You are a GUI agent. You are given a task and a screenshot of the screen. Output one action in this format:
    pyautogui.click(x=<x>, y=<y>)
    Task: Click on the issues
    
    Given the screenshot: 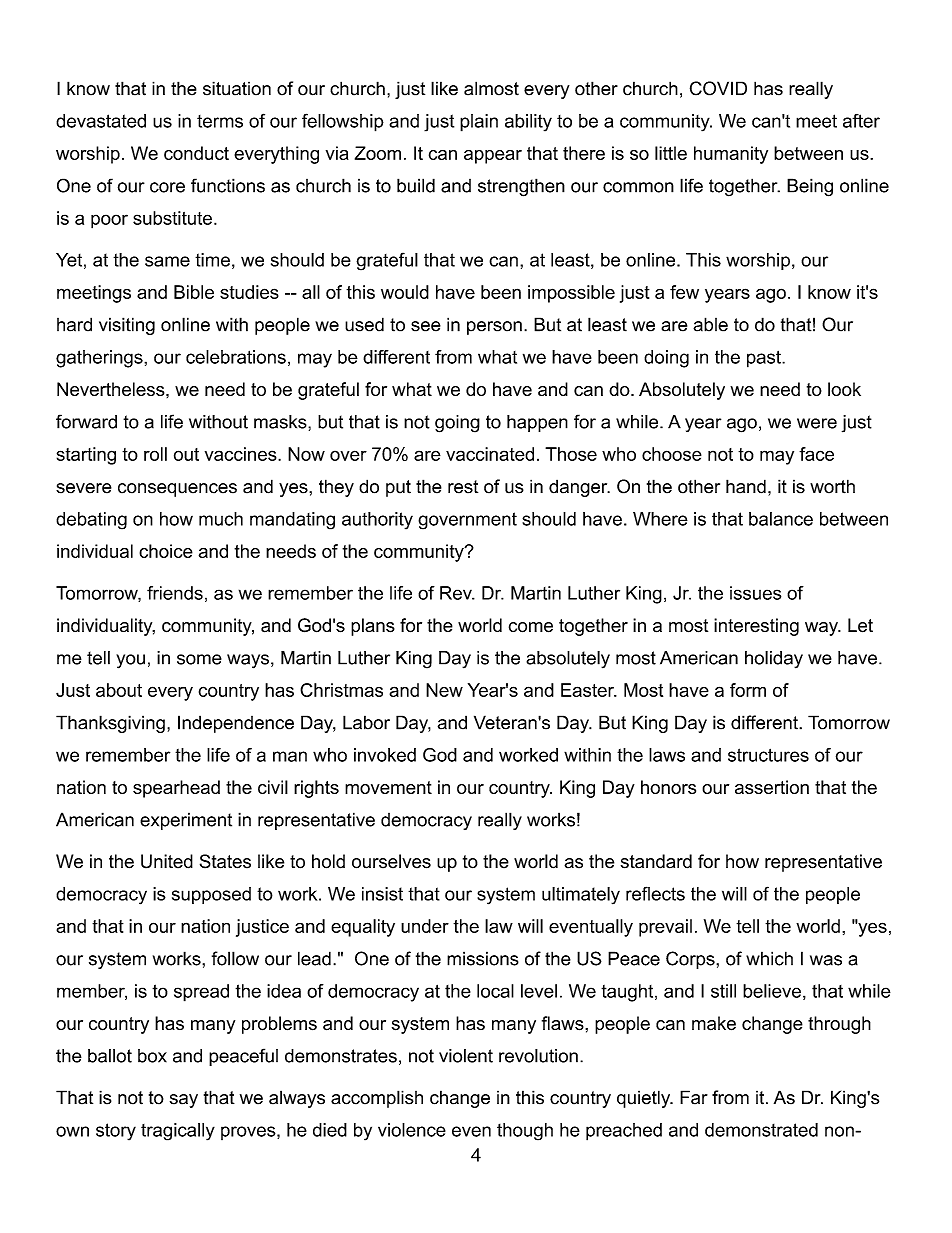 What is the action you would take?
    pyautogui.click(x=755, y=593)
